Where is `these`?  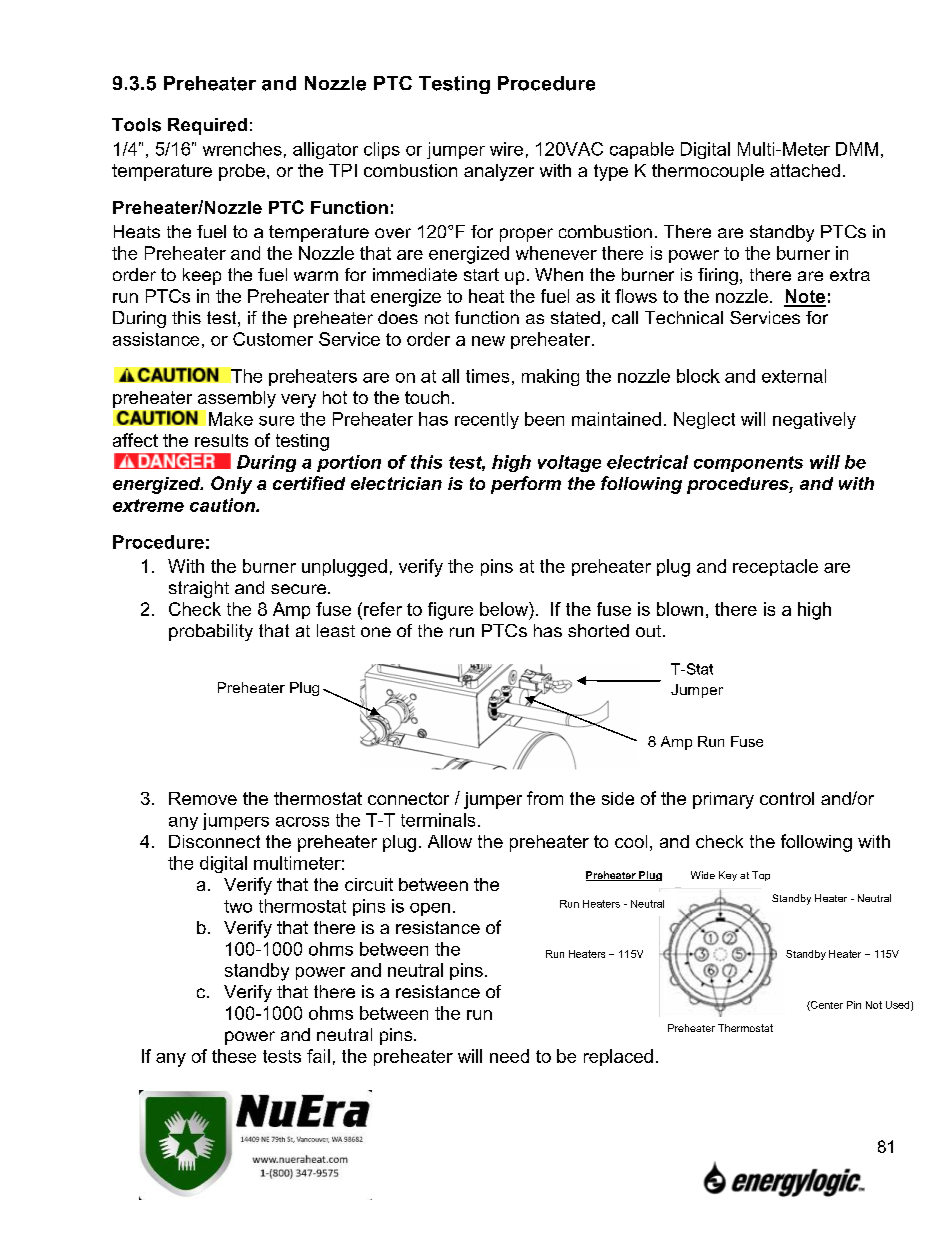
these is located at coordinates (234, 1056).
